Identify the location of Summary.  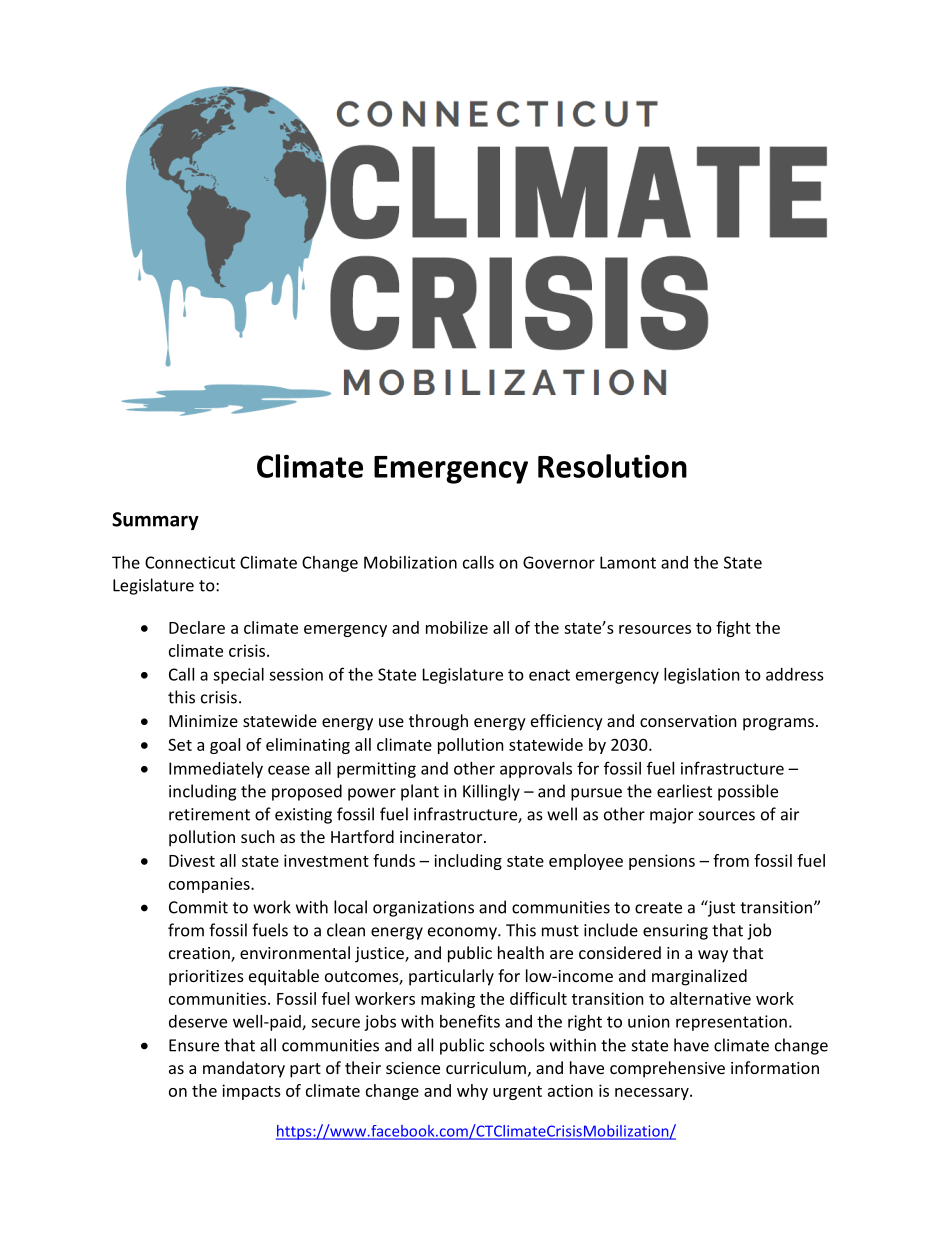
(155, 521).
